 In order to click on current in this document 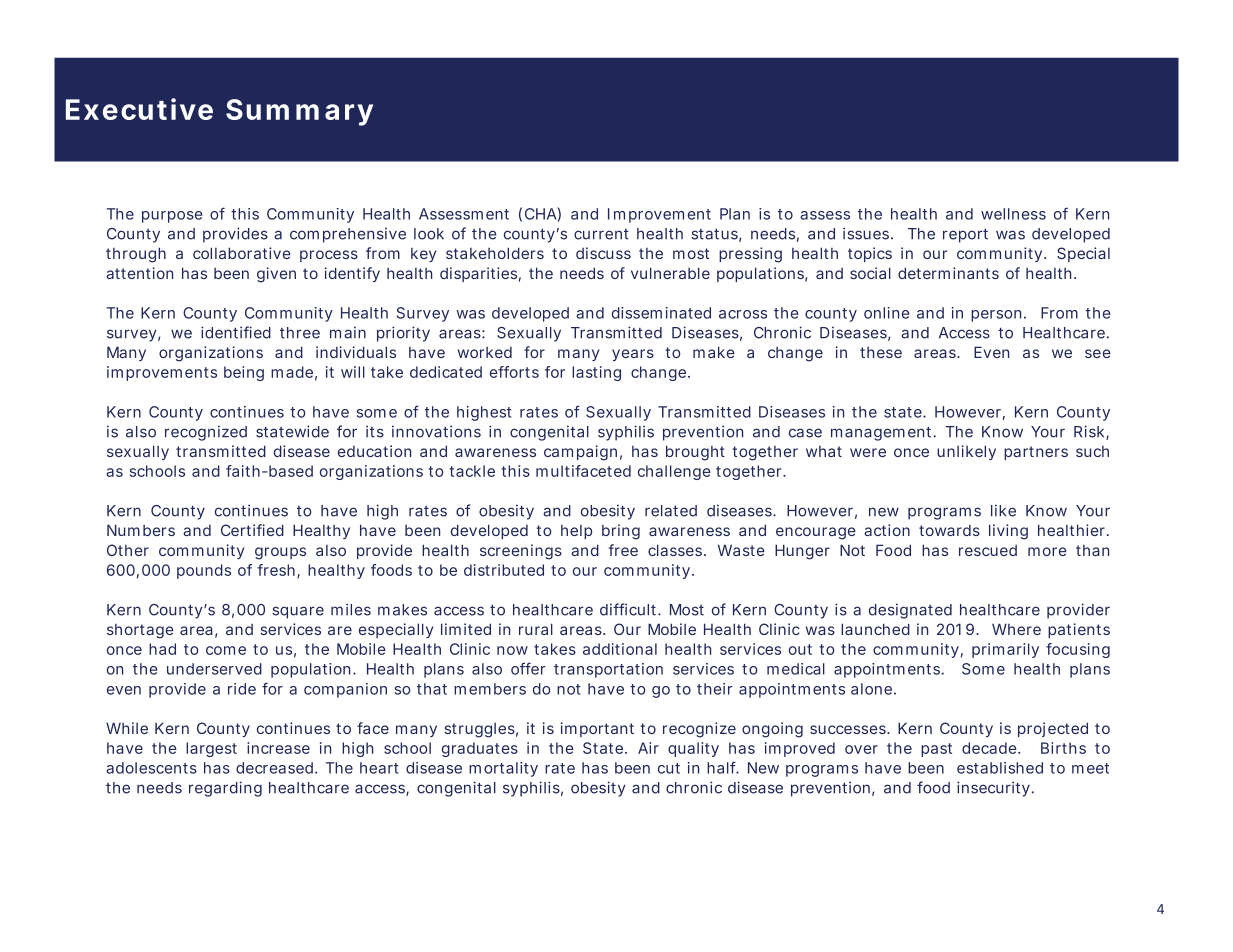, I will do `click(601, 234)`.
